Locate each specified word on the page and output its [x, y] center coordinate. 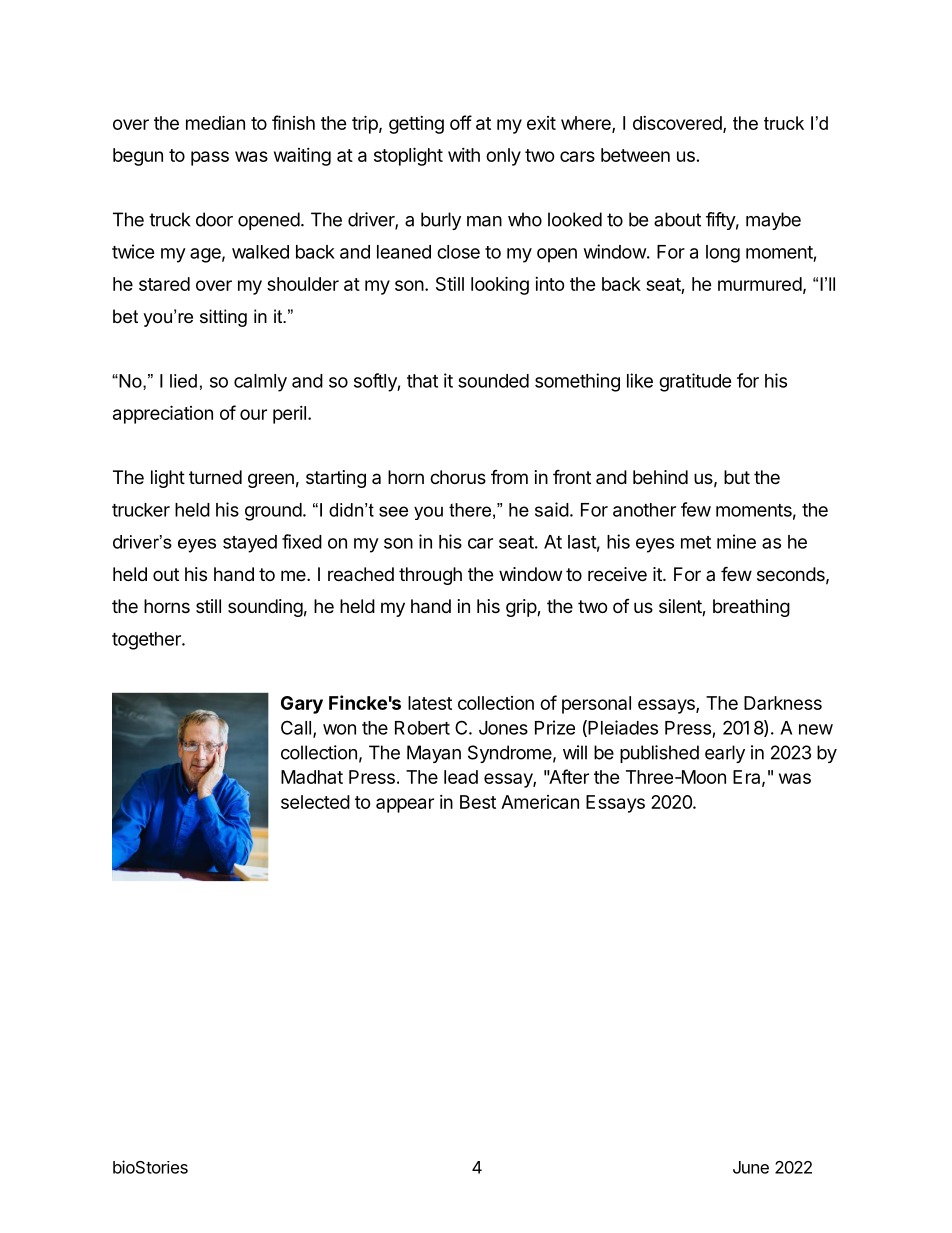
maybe [773, 221]
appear [405, 805]
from [509, 477]
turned [215, 477]
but [737, 477]
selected [315, 802]
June [751, 1167]
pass [210, 158]
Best [478, 802]
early [725, 754]
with [464, 155]
